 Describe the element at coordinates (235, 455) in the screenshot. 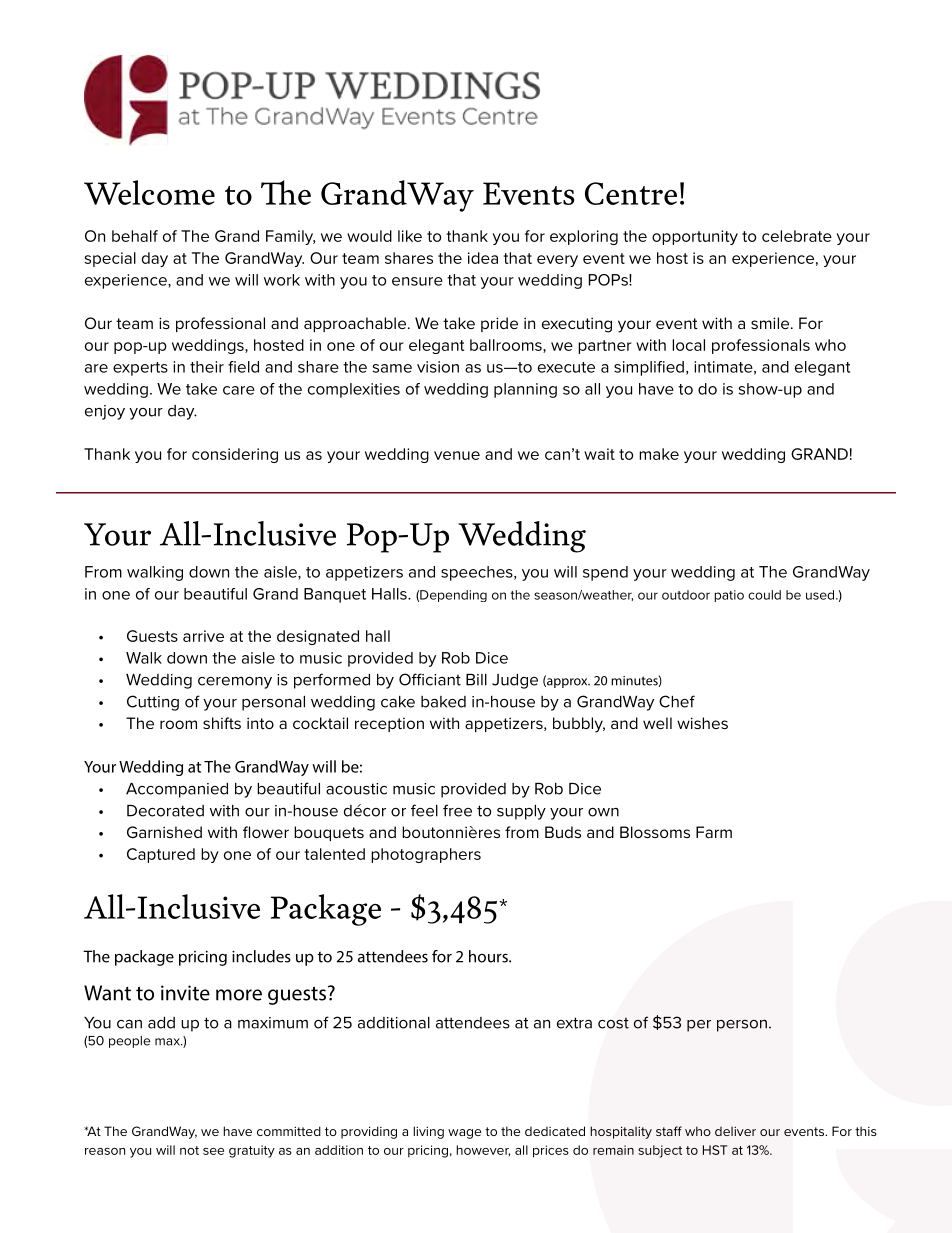

I see `considering` at that location.
